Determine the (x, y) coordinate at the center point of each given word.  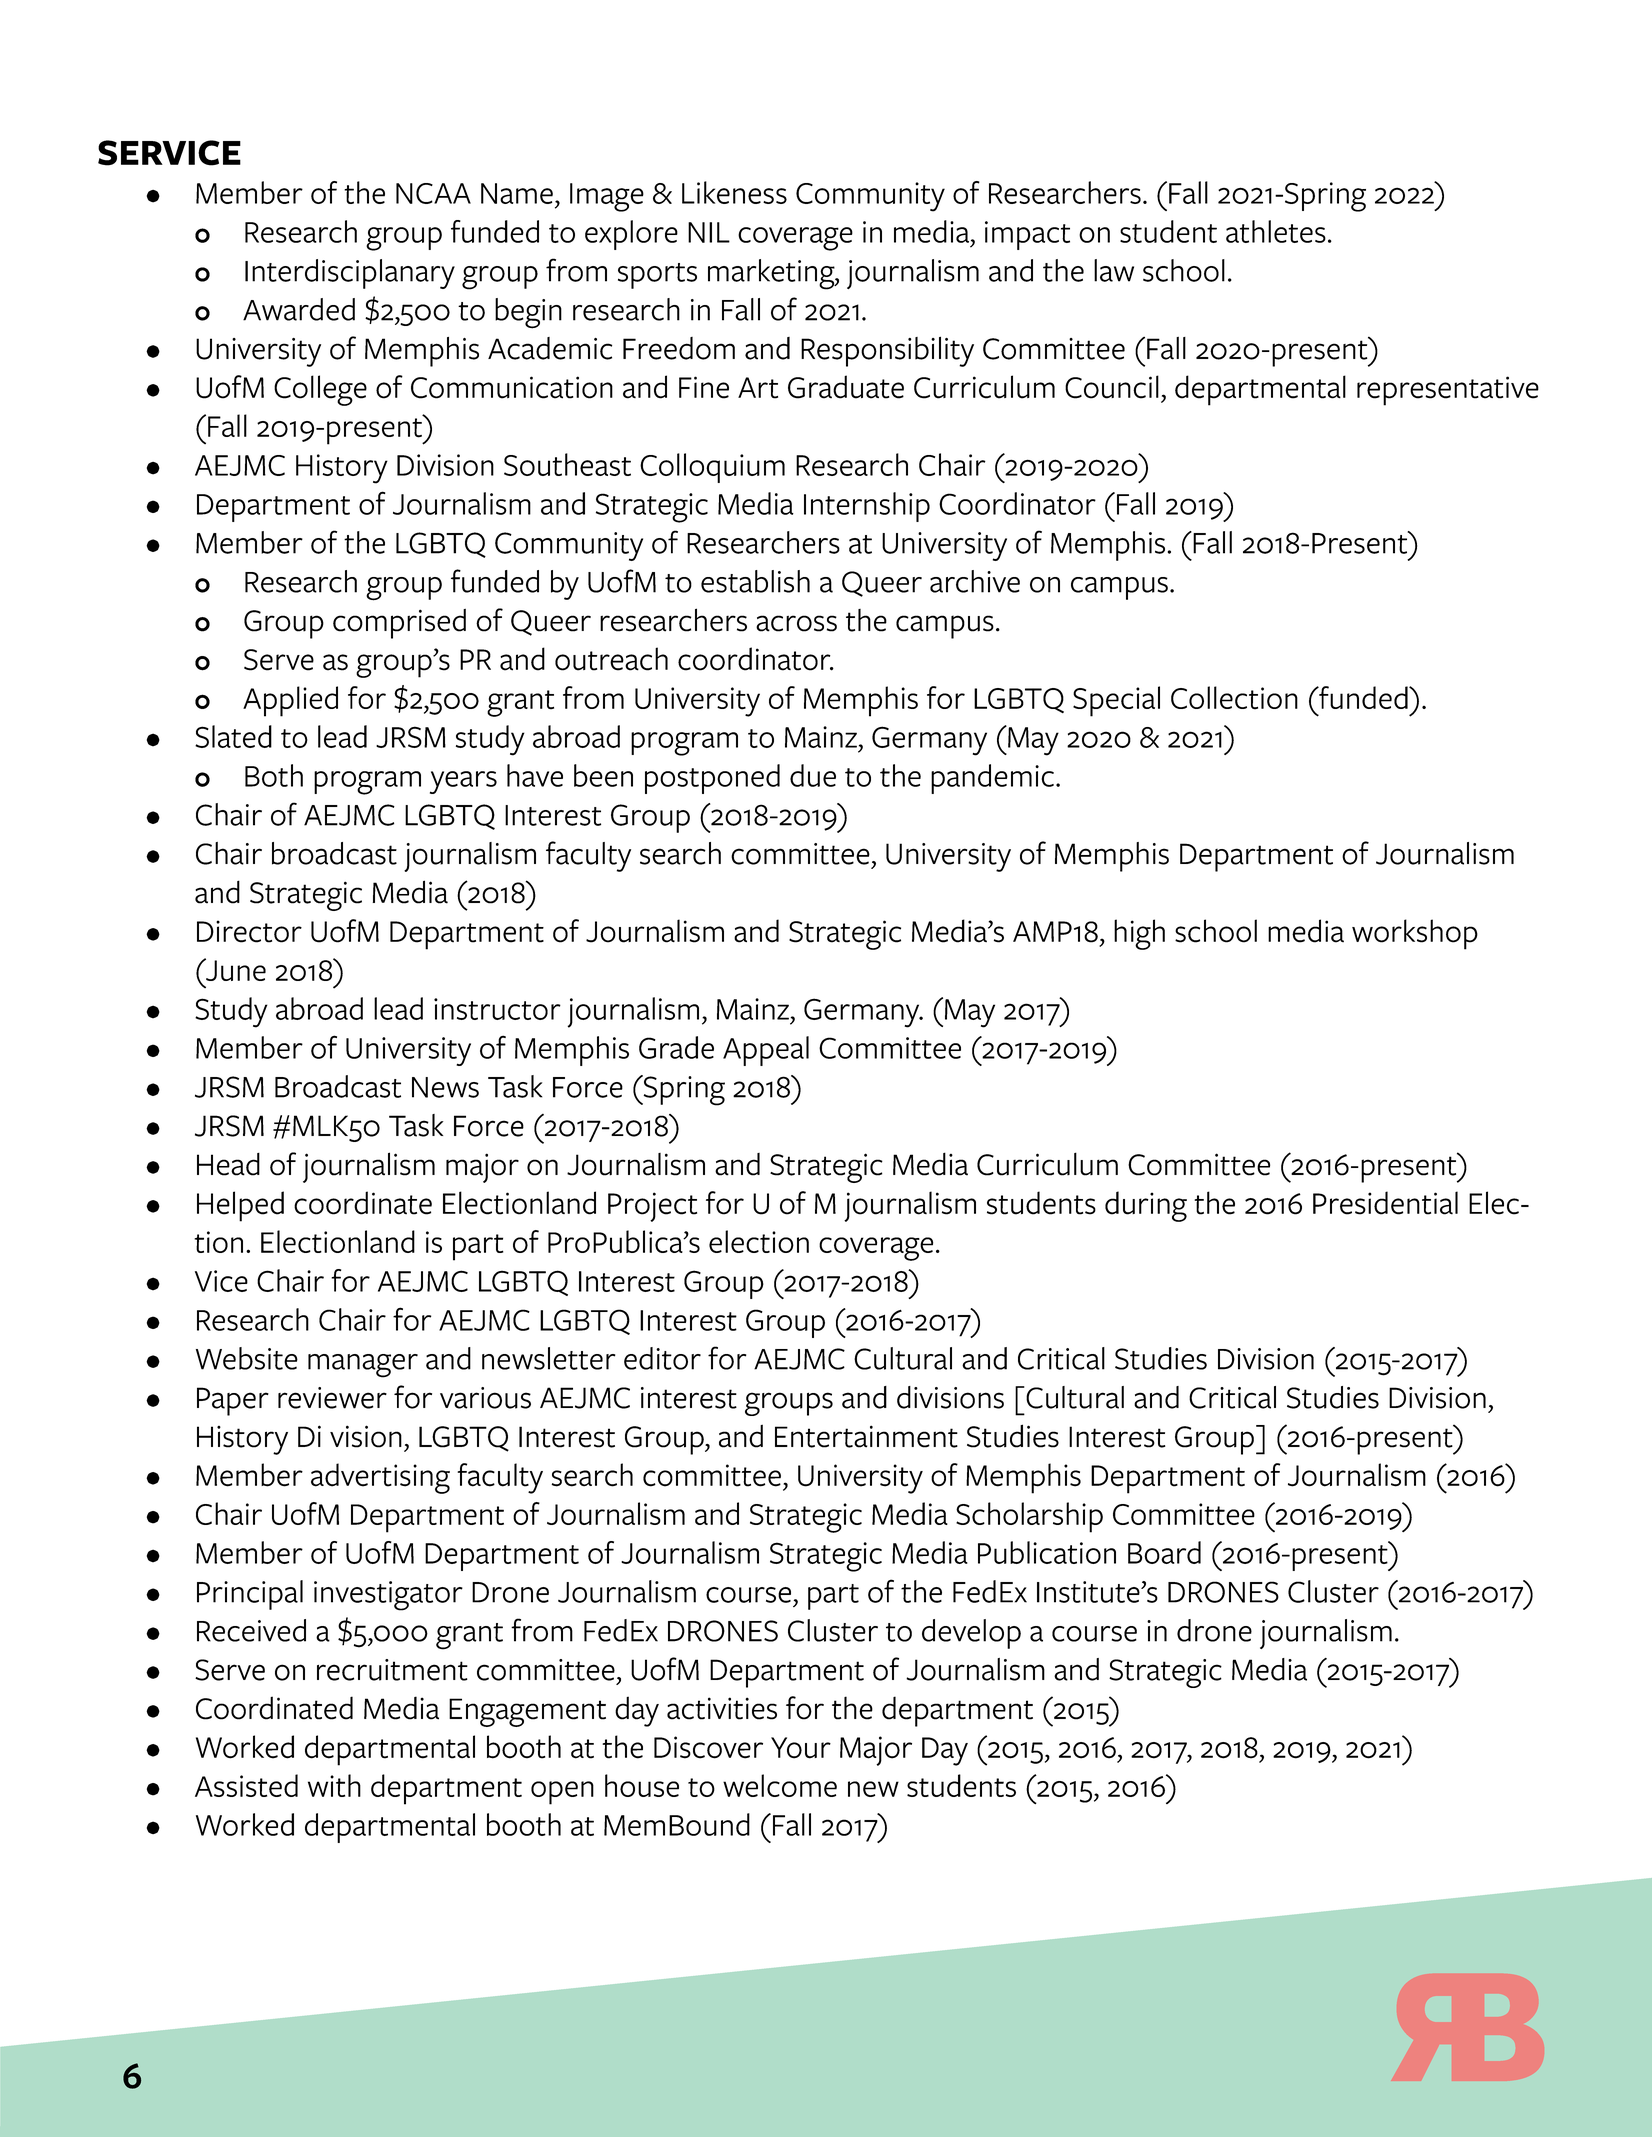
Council (1112, 387)
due (813, 775)
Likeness (734, 192)
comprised (399, 624)
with (334, 1785)
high (1139, 934)
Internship (867, 507)
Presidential (1385, 1203)
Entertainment (866, 1436)
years (463, 782)
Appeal (766, 1051)
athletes (1276, 231)
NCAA (433, 193)
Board (1164, 1552)
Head (228, 1164)
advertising (380, 1478)
